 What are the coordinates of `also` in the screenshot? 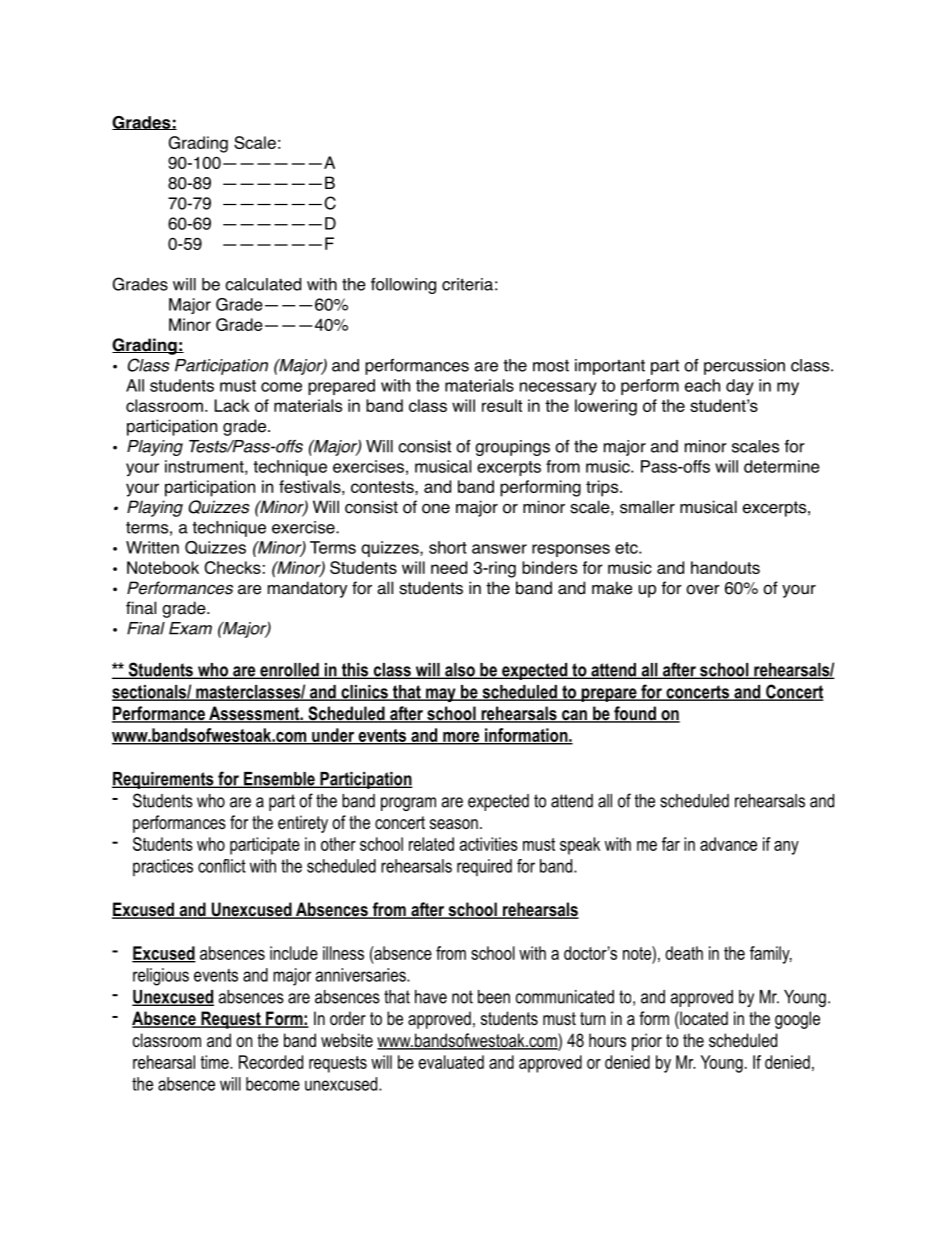 It's located at (460, 671).
